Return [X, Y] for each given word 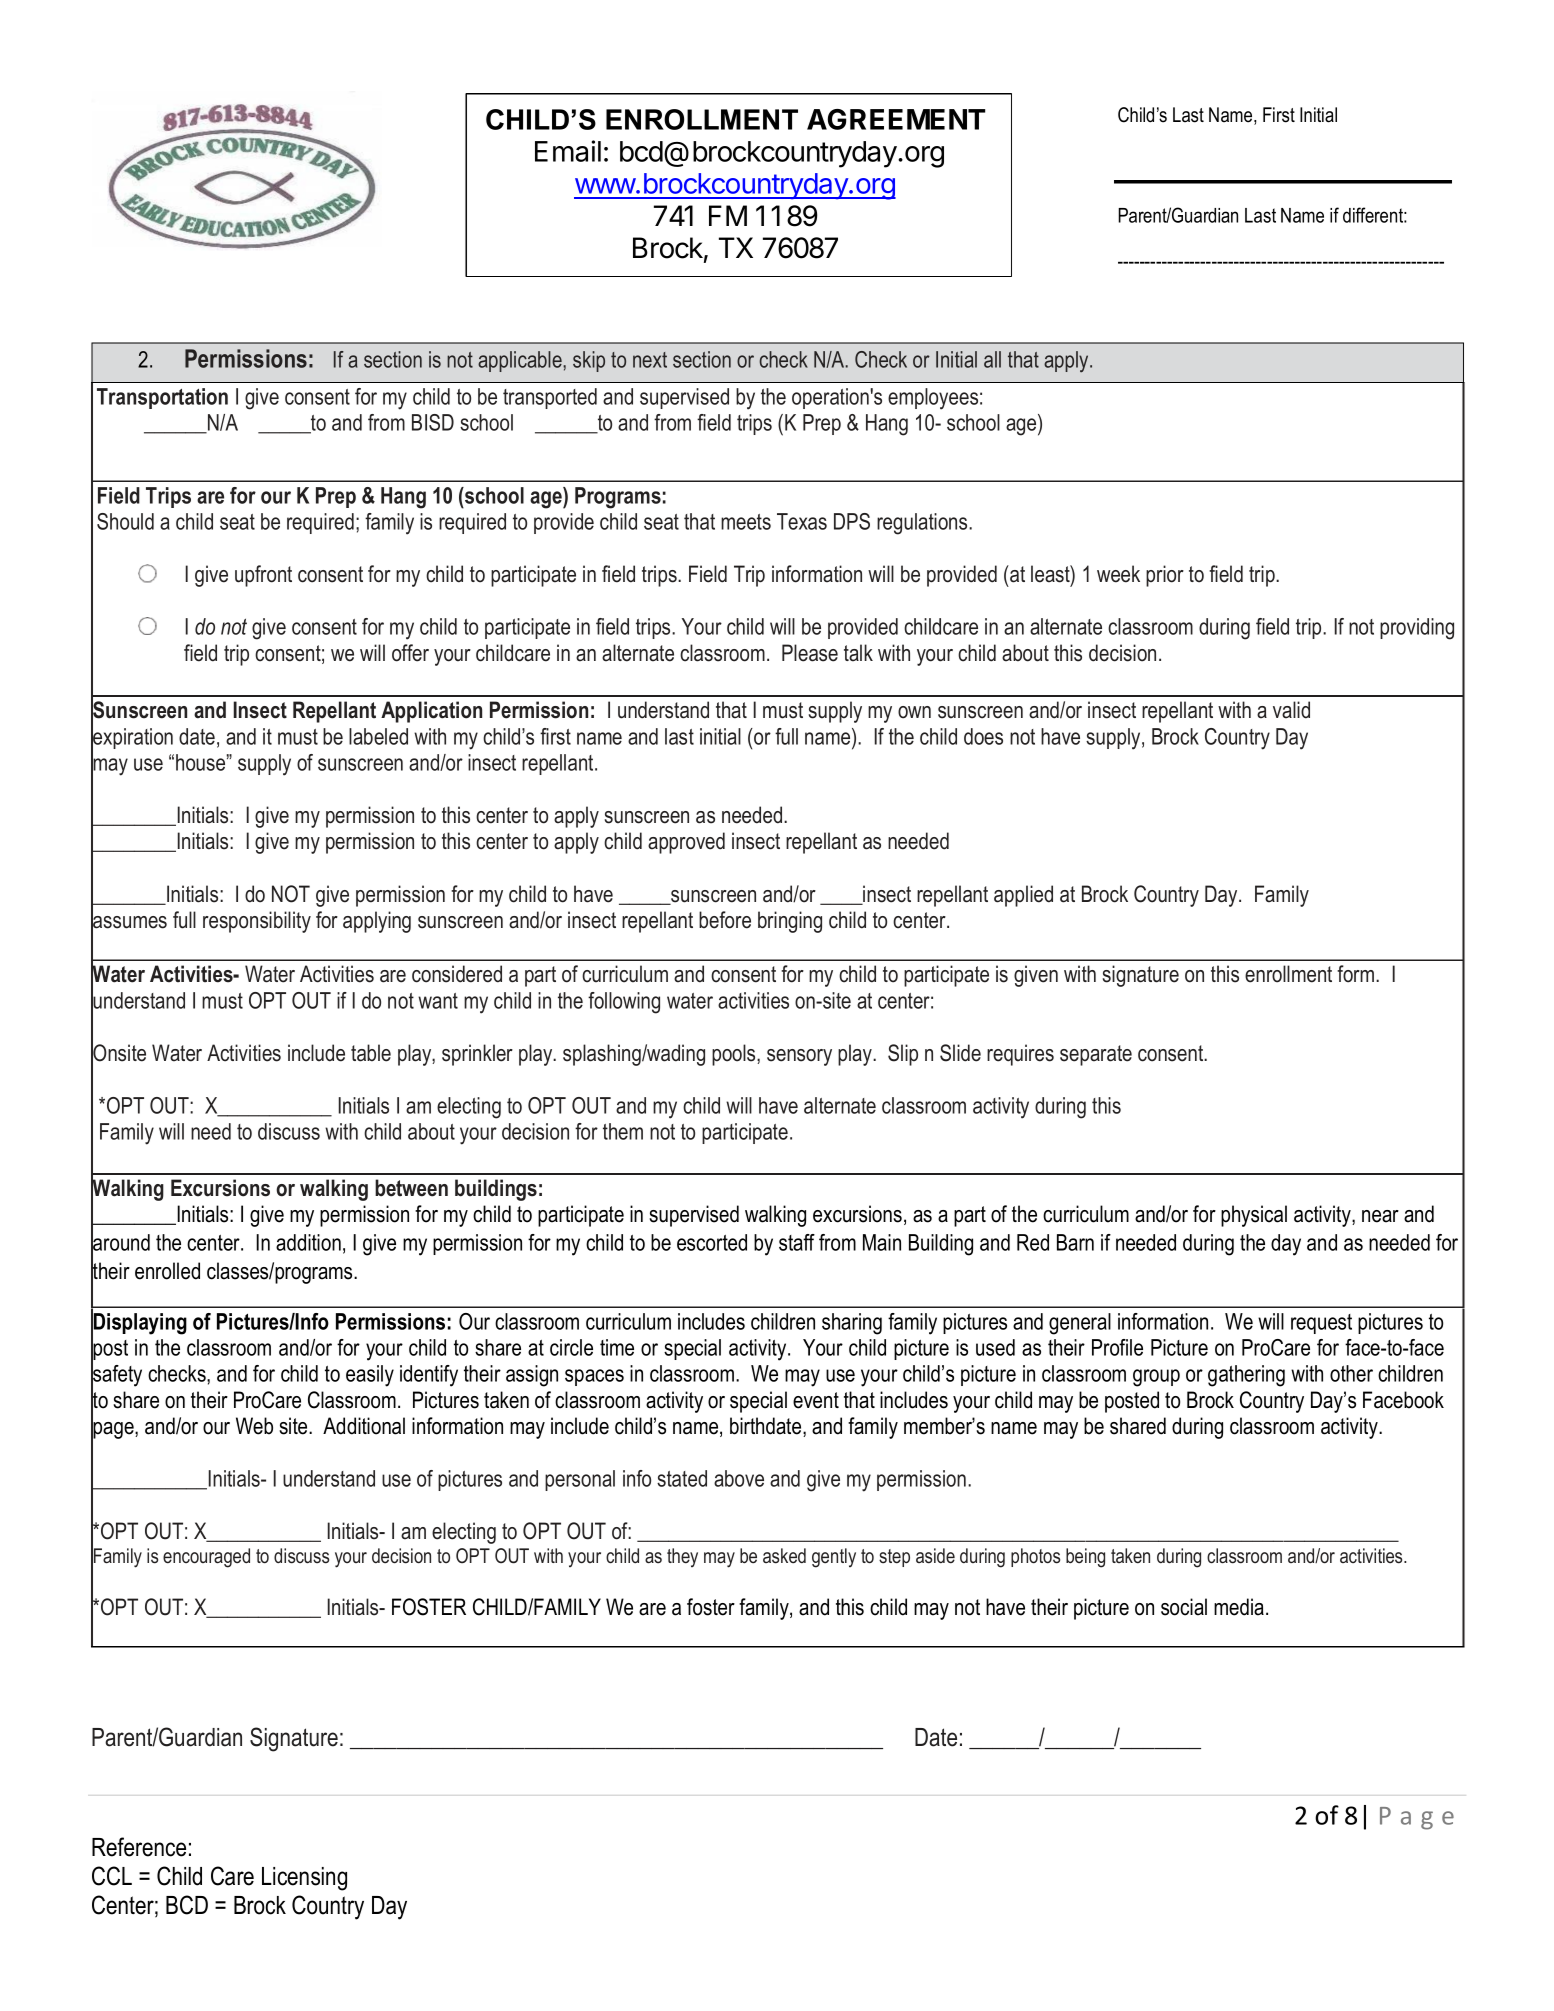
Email [568, 151]
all [992, 359]
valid [1291, 710]
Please [810, 653]
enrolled [167, 1271]
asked [784, 1556]
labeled [378, 736]
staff [797, 1242]
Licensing [304, 1879]
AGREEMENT [896, 119]
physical [1254, 1216]
